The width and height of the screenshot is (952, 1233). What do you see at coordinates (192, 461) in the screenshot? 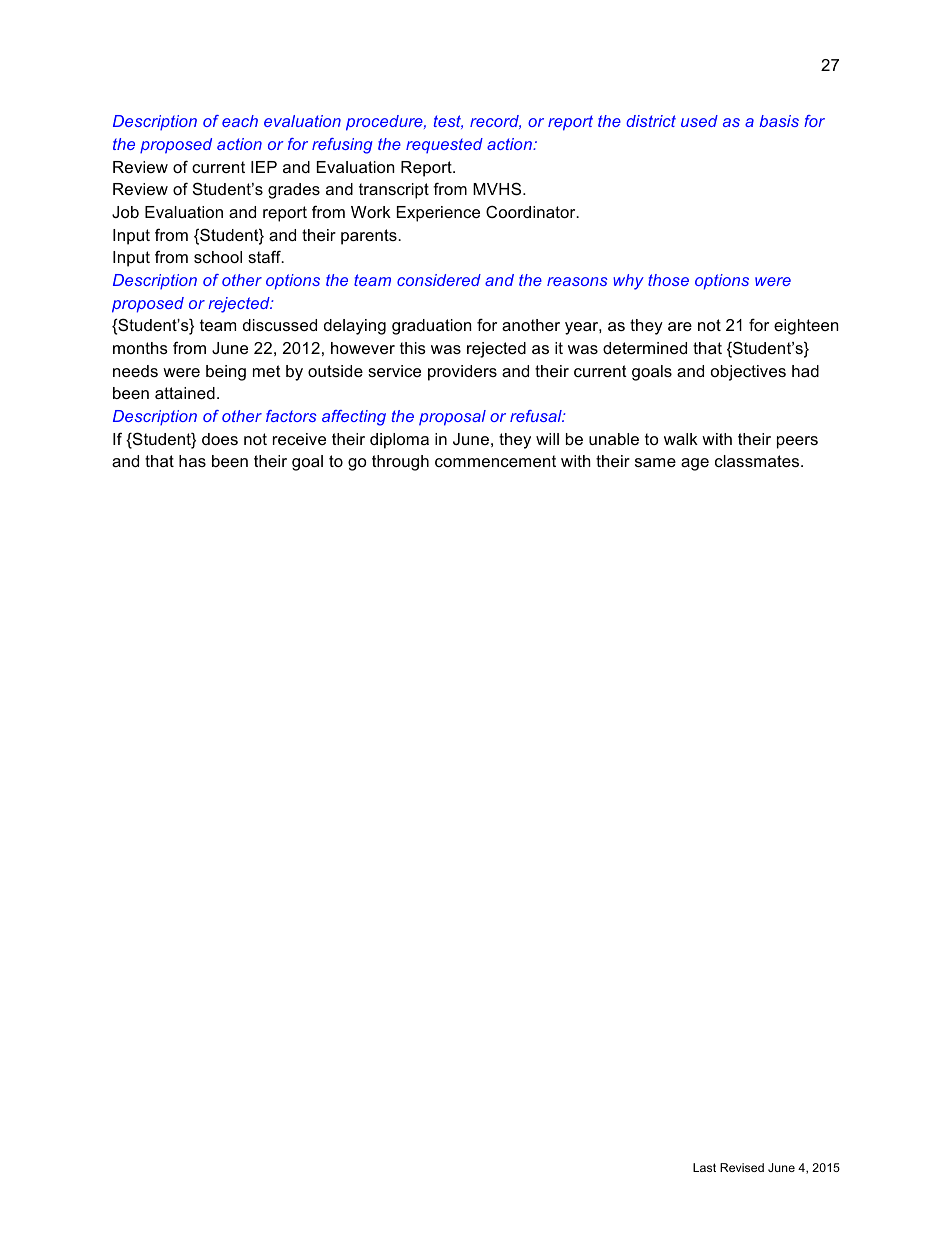
I see `has` at bounding box center [192, 461].
